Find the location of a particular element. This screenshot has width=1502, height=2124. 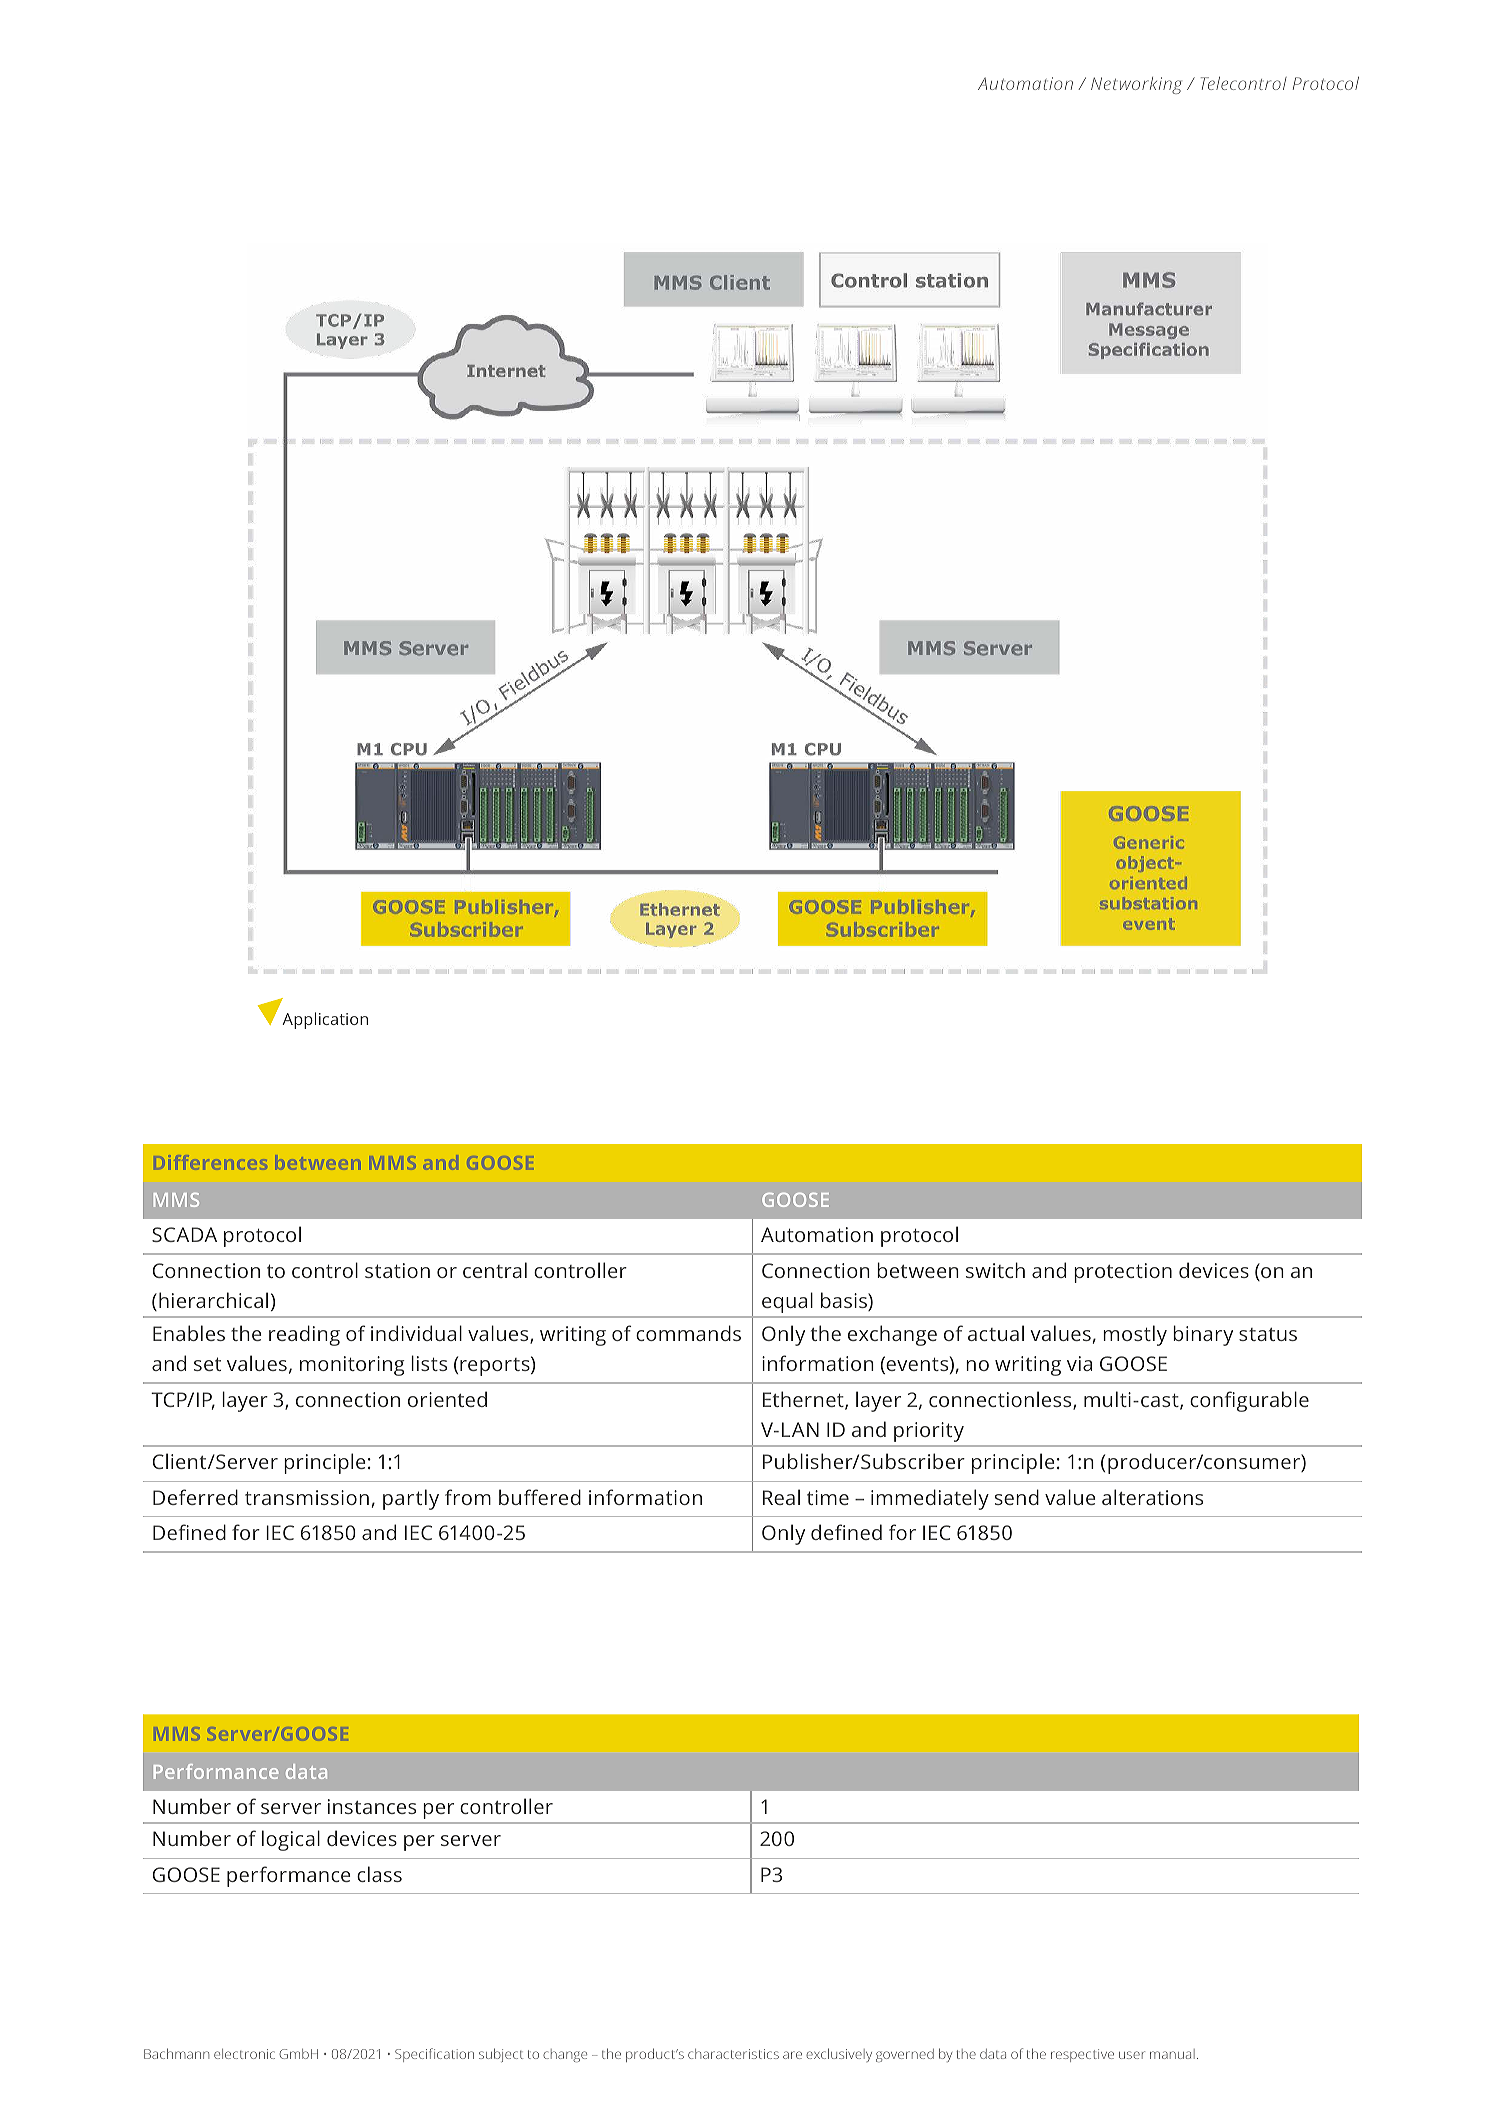

electronic is located at coordinates (244, 2054).
